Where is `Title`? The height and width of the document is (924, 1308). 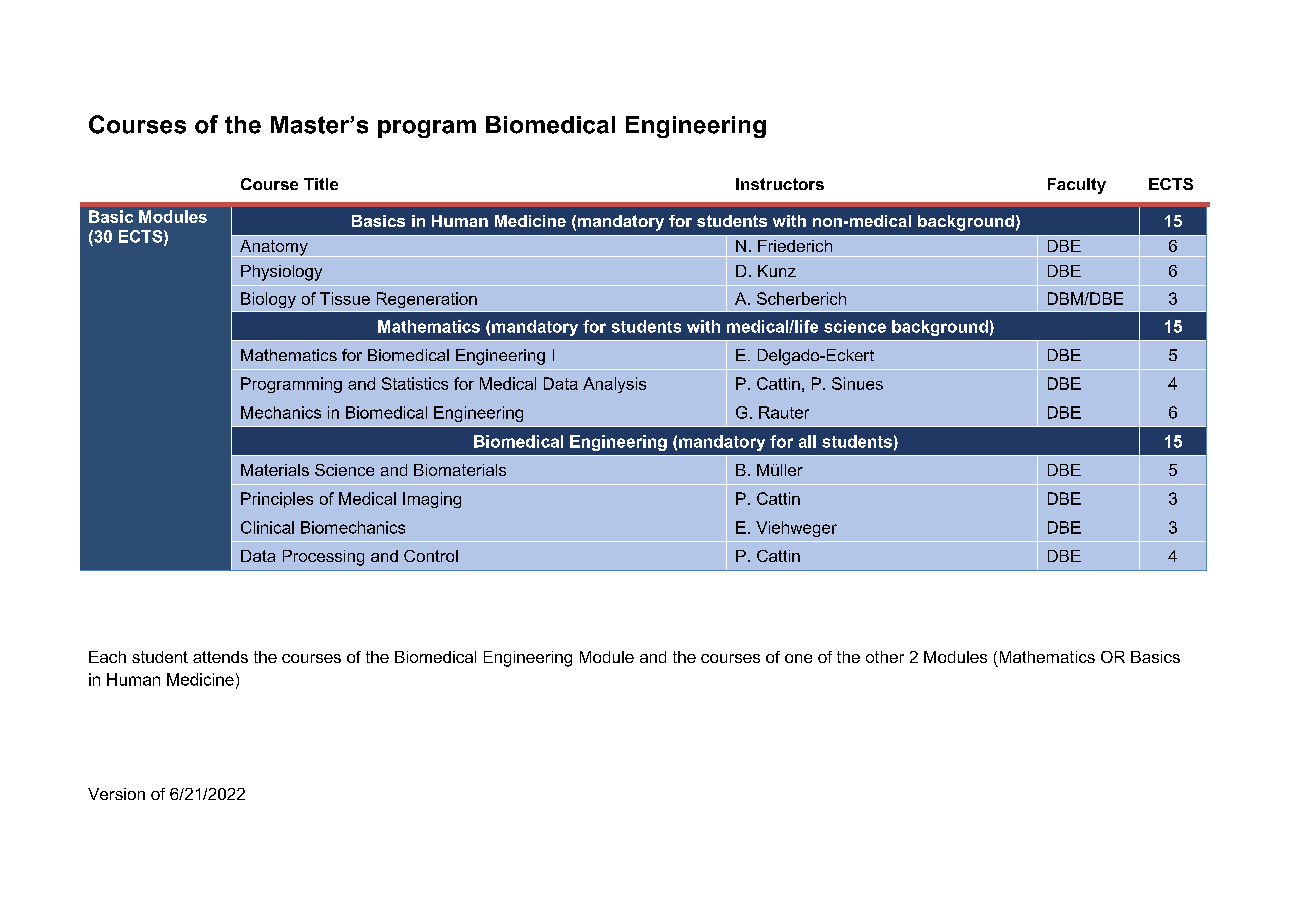 Title is located at coordinates (321, 184).
